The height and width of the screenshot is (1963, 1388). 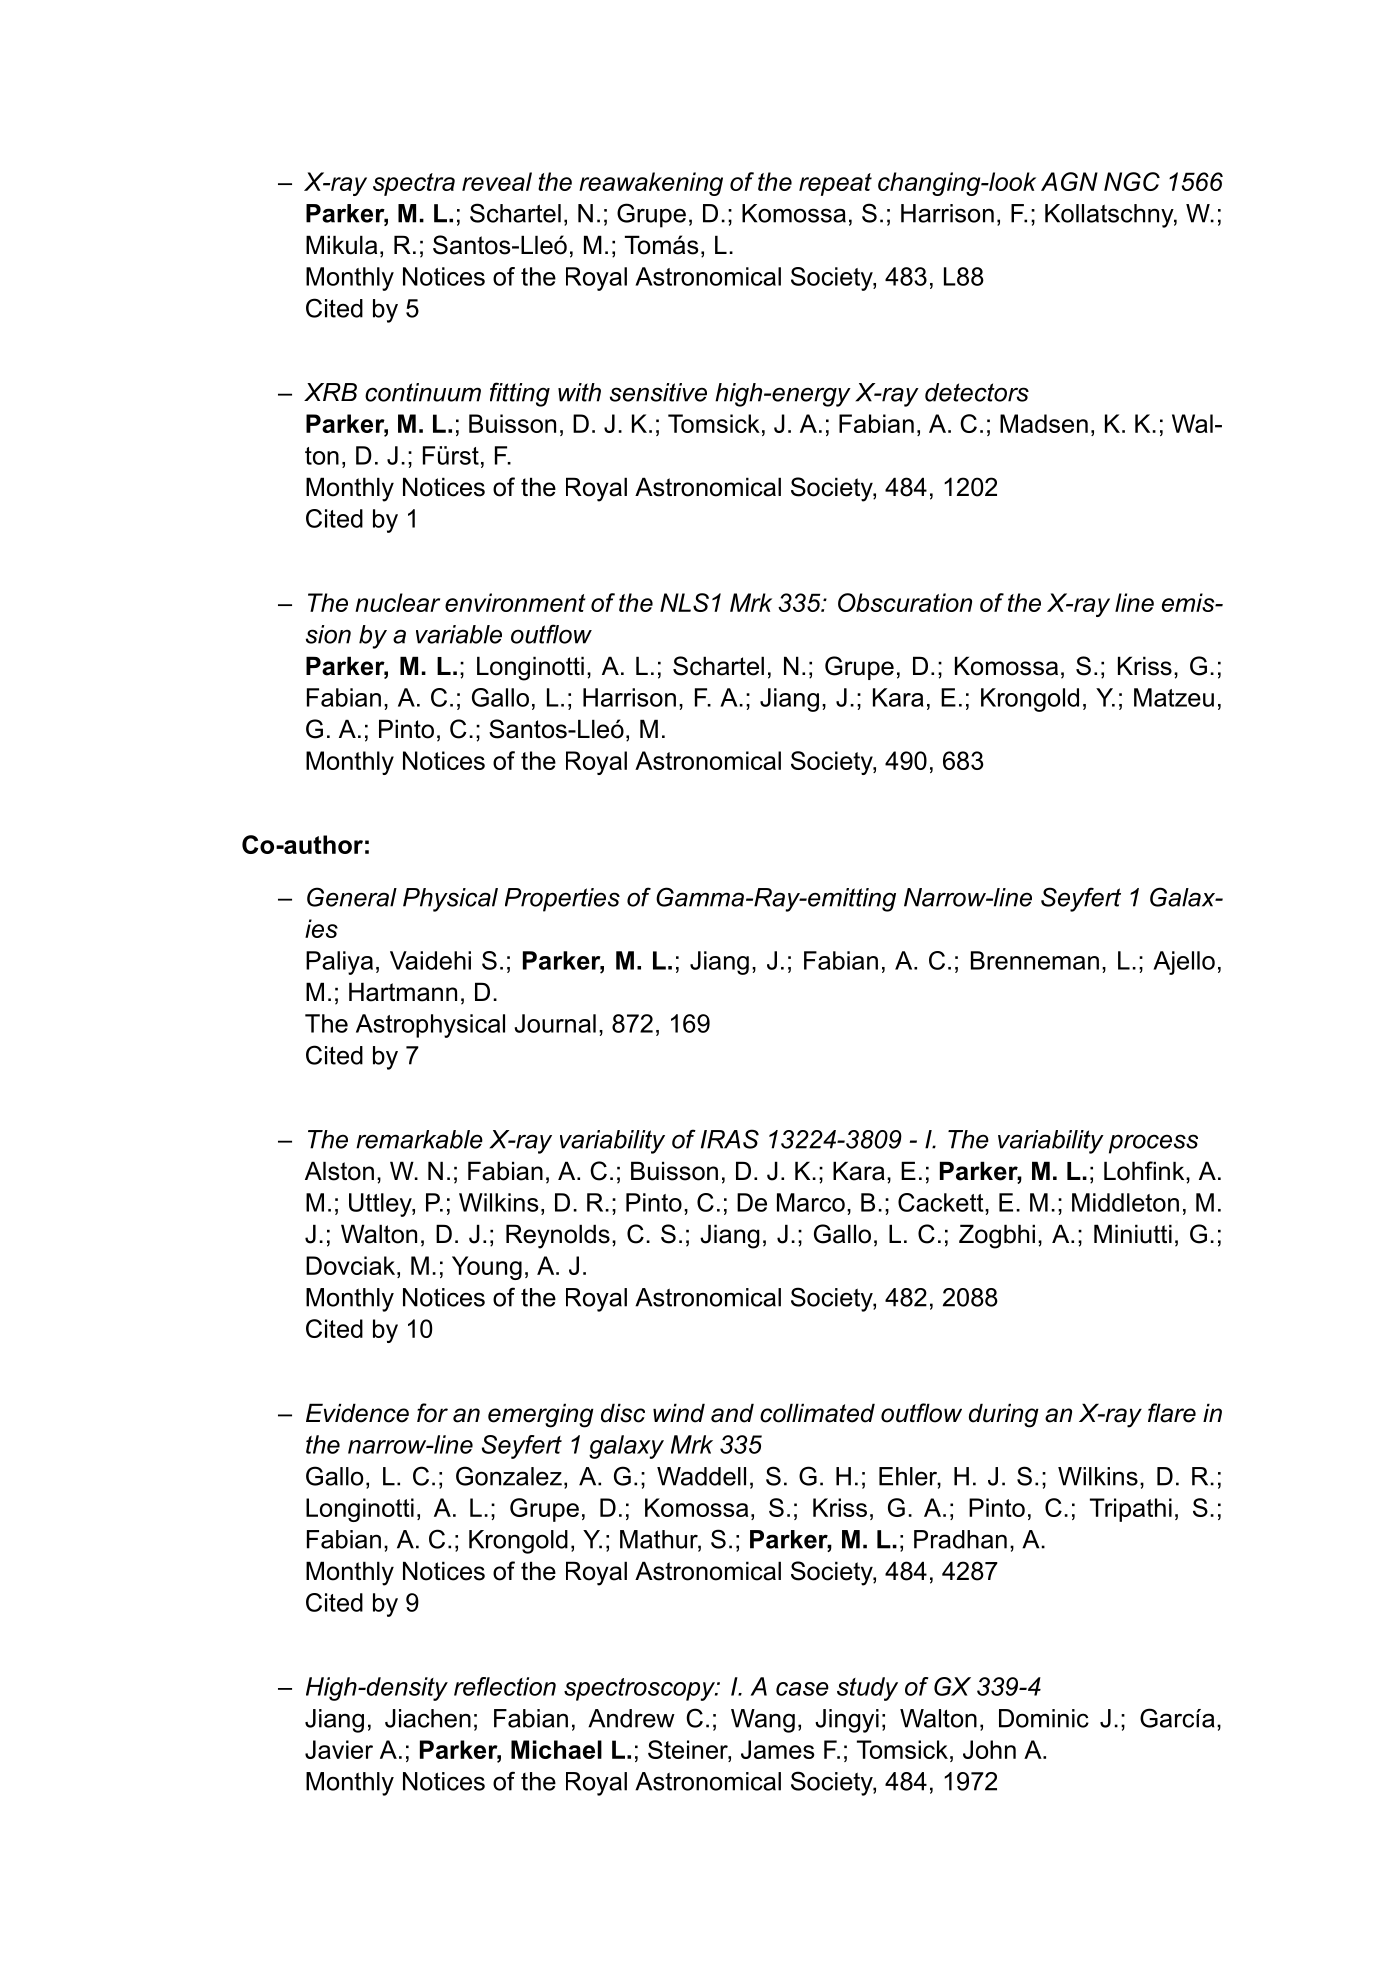 What do you see at coordinates (397, 602) in the screenshot?
I see `nuclear` at bounding box center [397, 602].
